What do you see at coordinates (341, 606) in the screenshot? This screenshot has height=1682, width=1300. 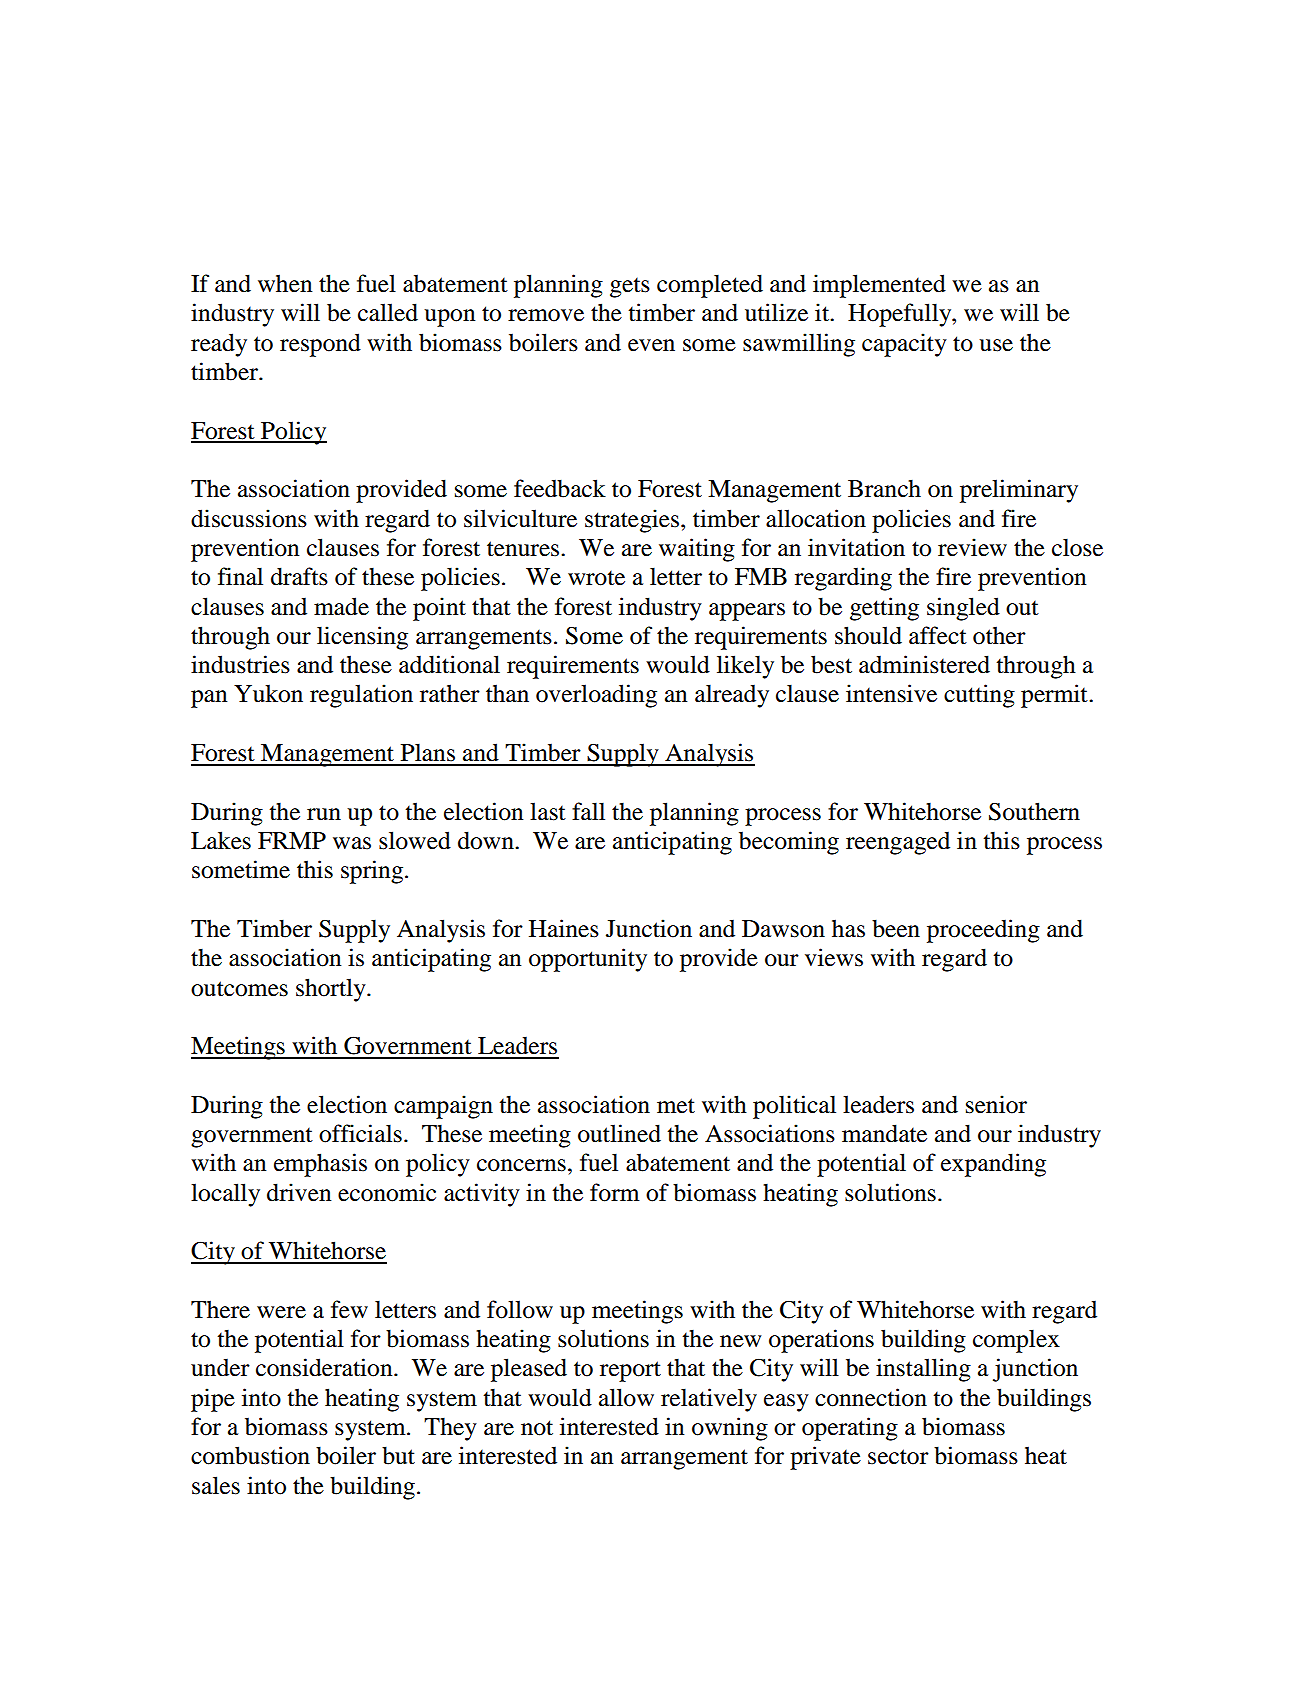 I see `made` at bounding box center [341, 606].
